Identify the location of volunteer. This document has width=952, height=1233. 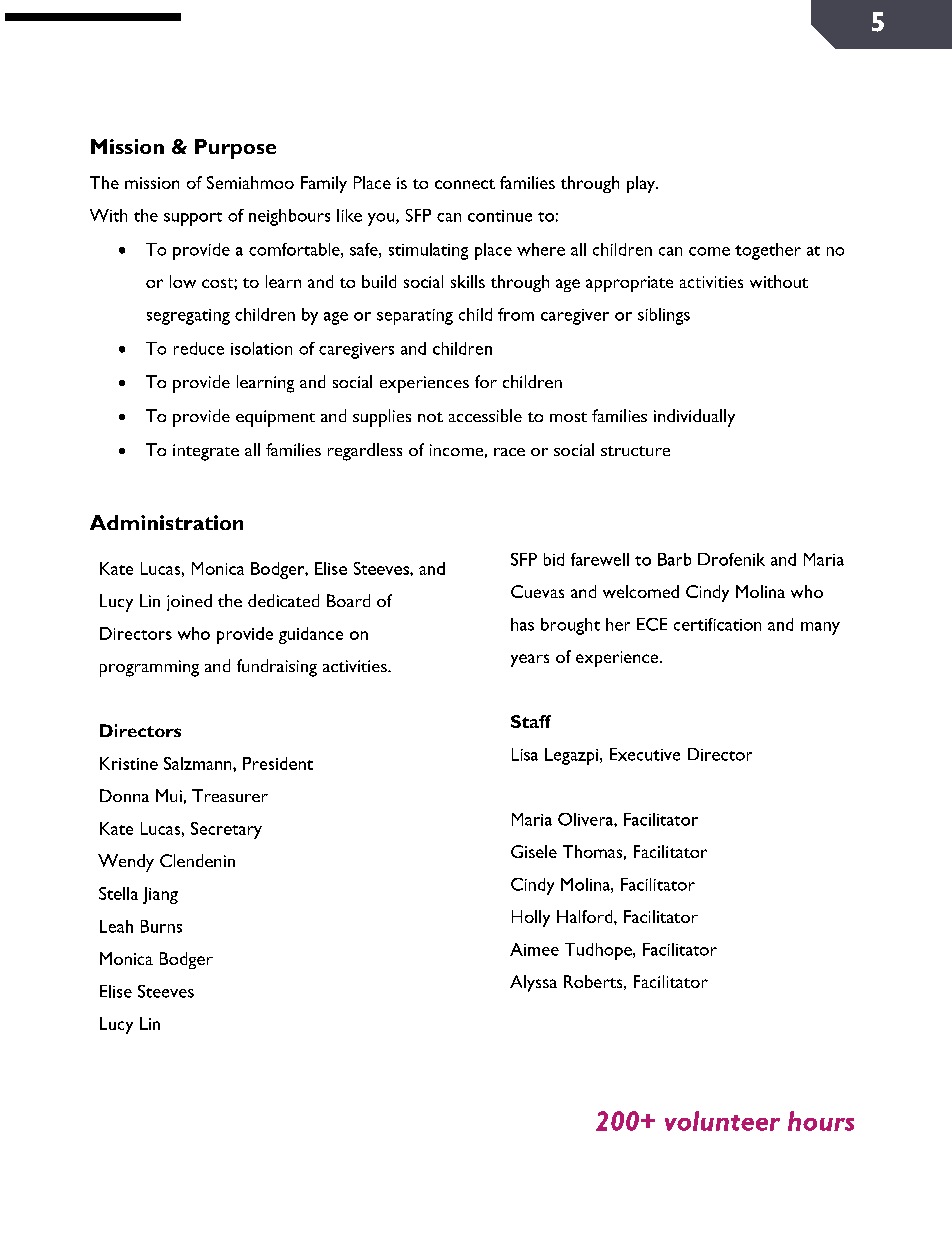
(722, 1121).
